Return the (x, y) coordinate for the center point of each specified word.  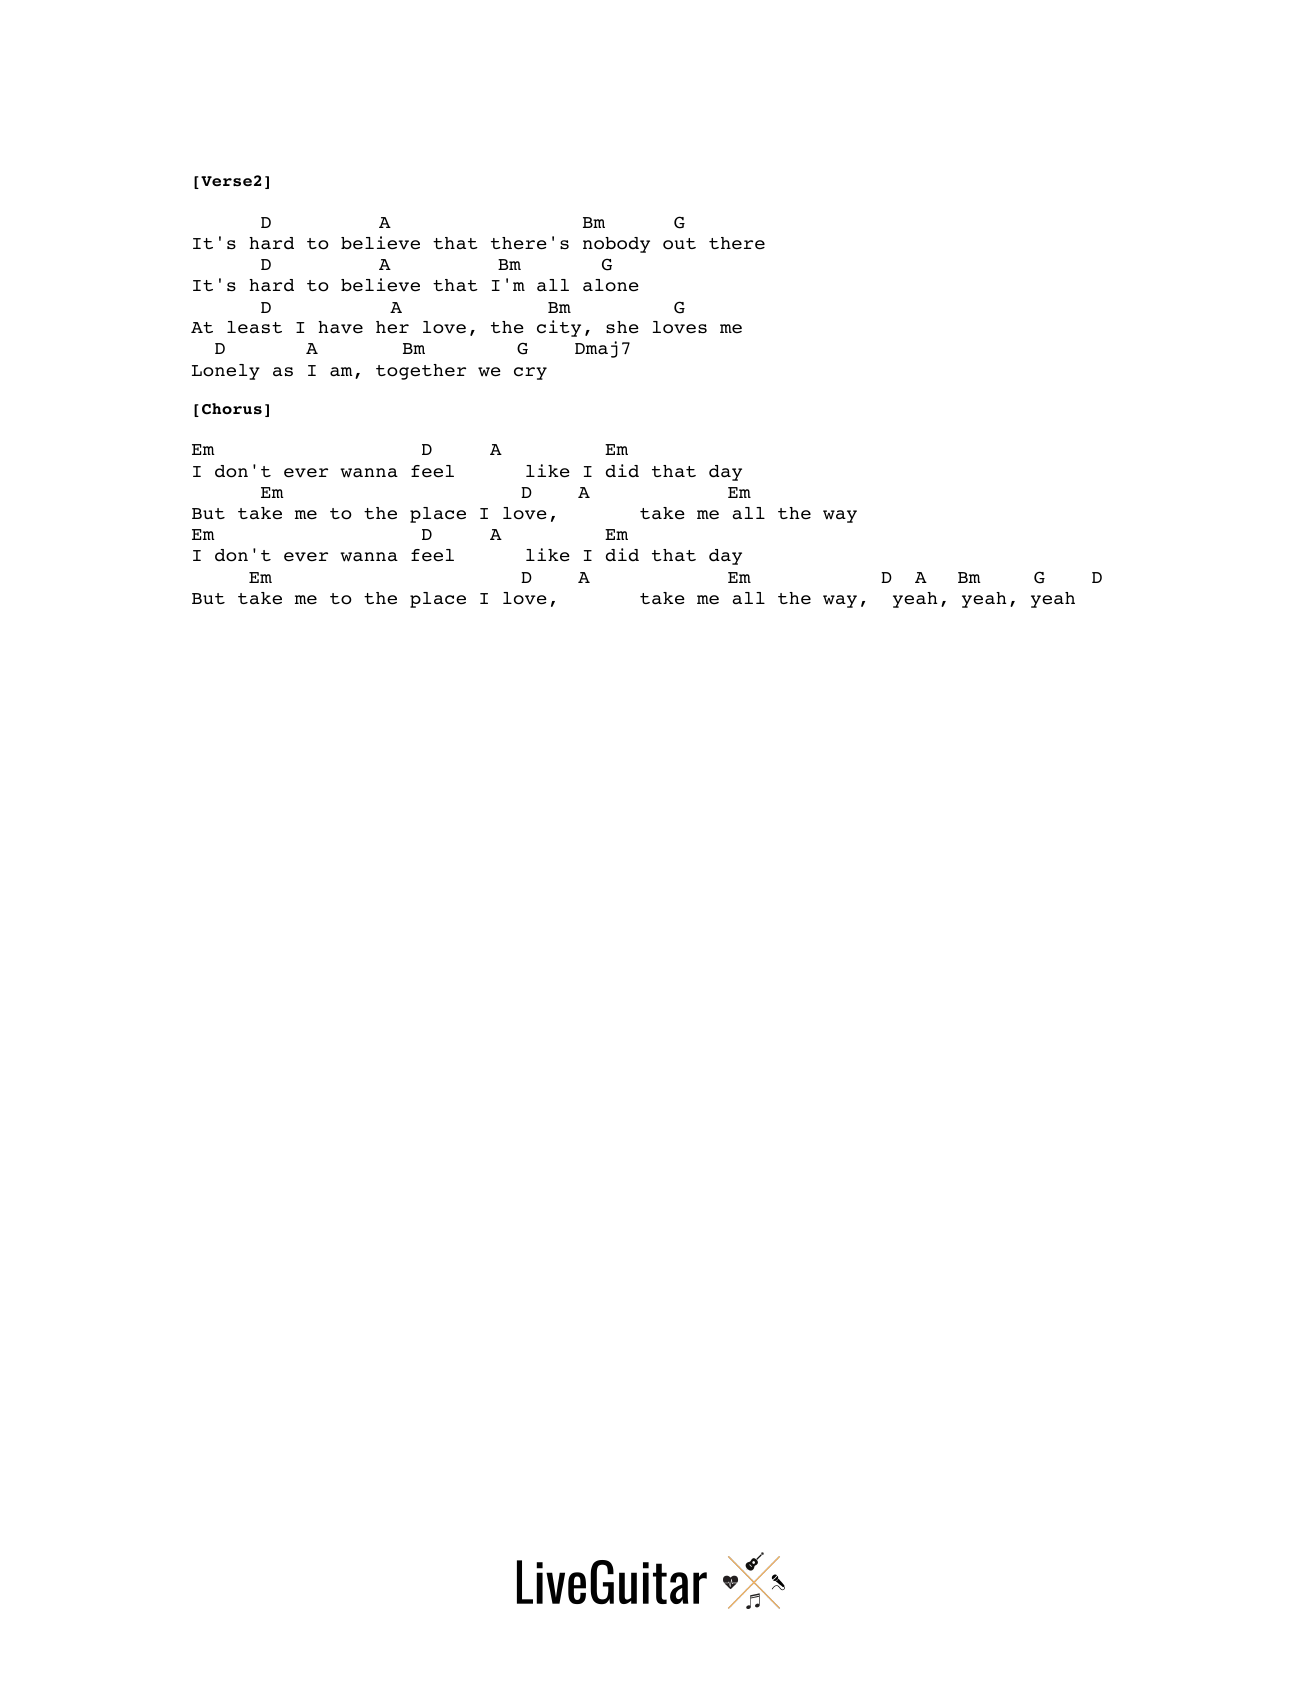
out (679, 244)
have (340, 327)
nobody (616, 245)
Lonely (226, 372)
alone (611, 285)
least (254, 327)
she (622, 327)
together (421, 372)
